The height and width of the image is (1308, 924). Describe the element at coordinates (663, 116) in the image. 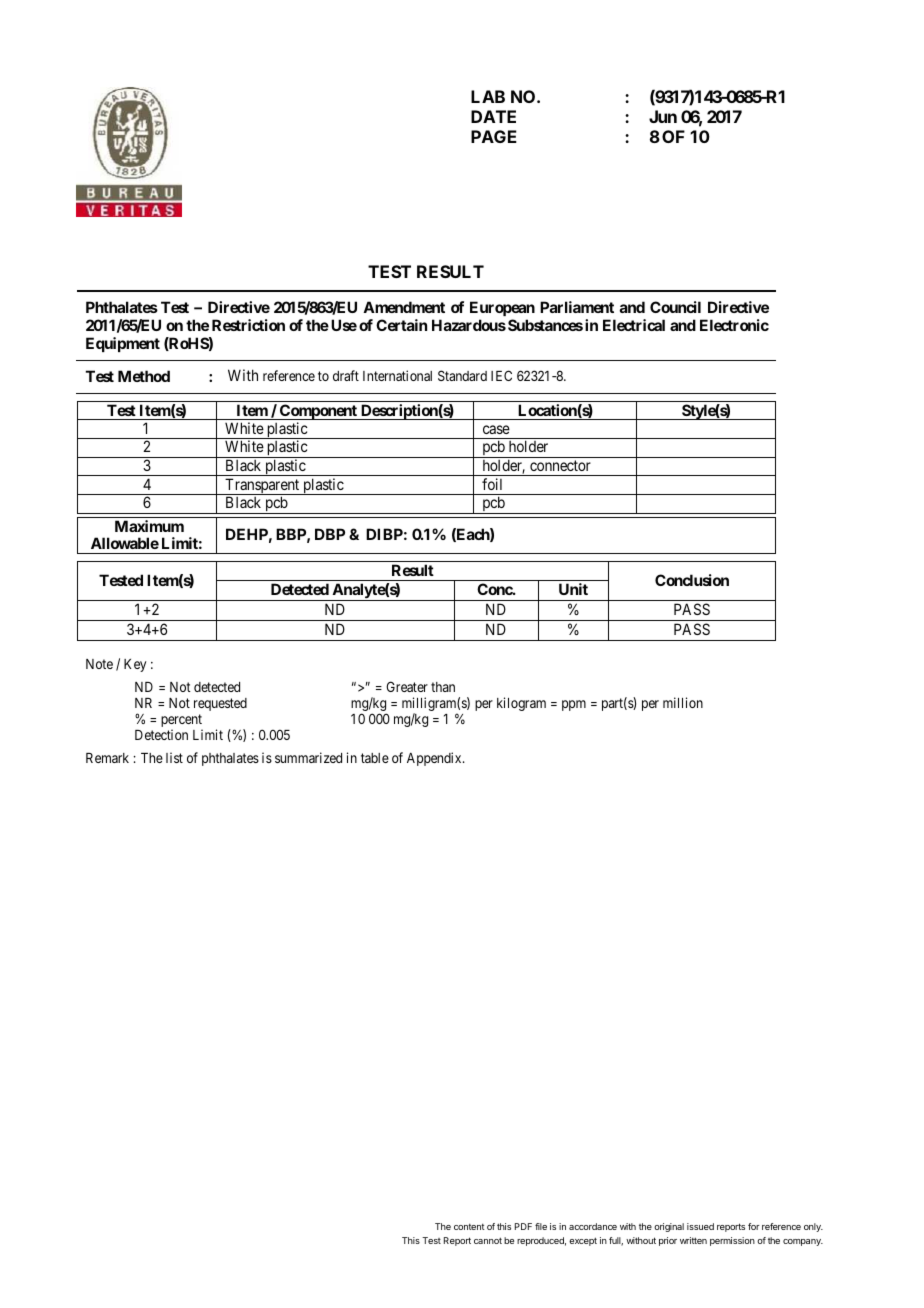

I see `Jun` at that location.
